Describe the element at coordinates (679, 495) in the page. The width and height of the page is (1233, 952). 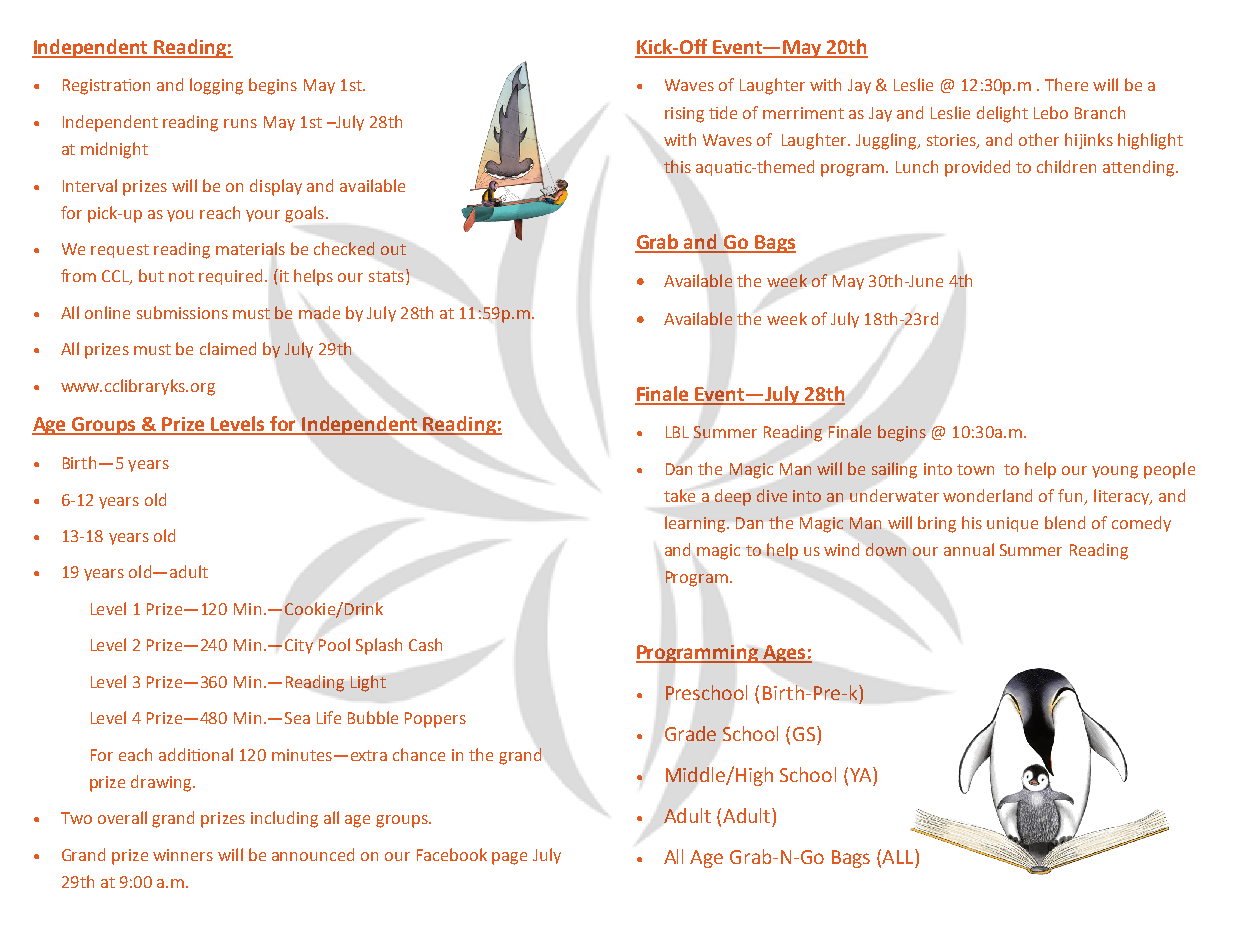
I see `take` at that location.
